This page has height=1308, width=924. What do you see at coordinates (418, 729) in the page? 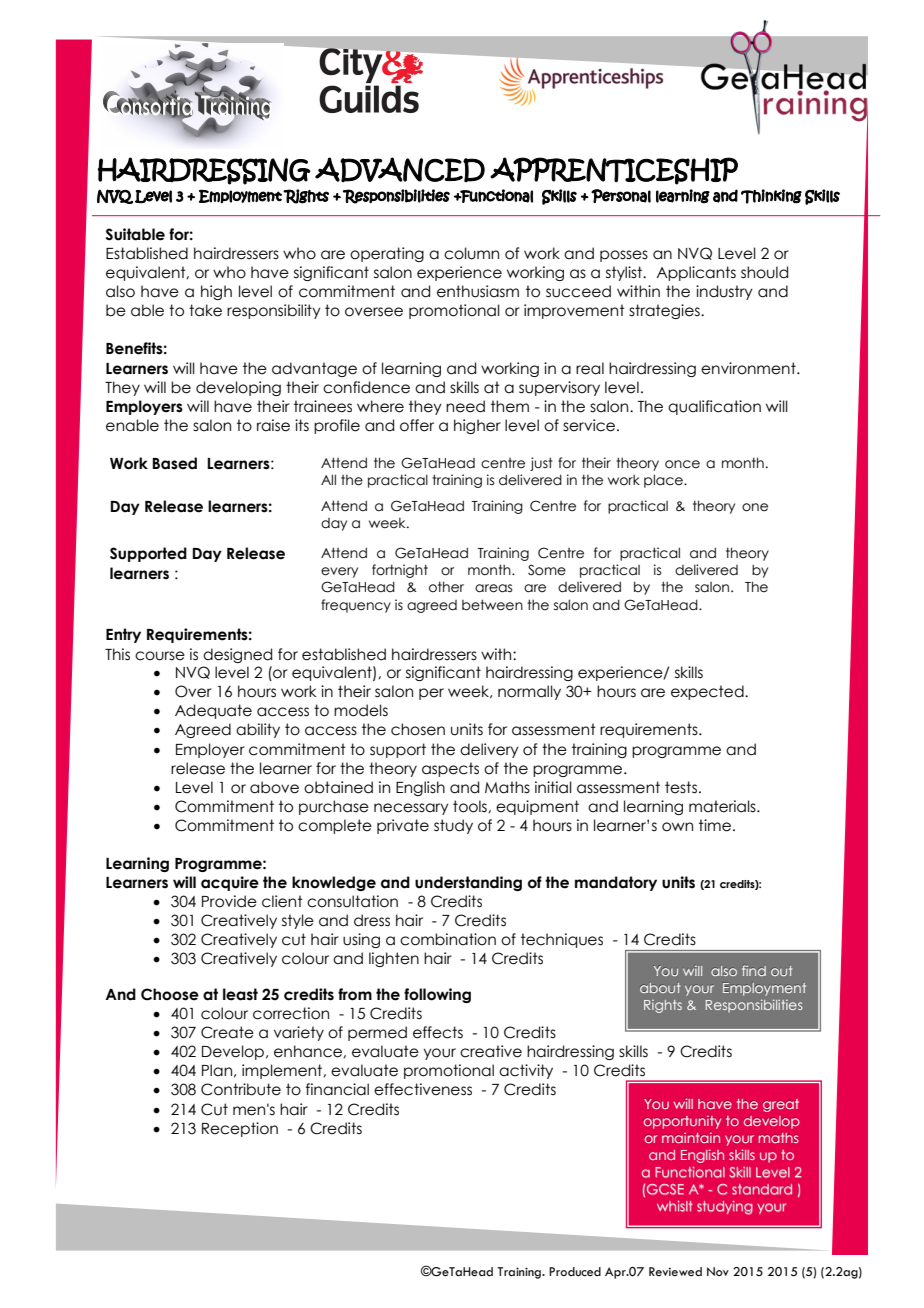
I see `chosen` at bounding box center [418, 729].
